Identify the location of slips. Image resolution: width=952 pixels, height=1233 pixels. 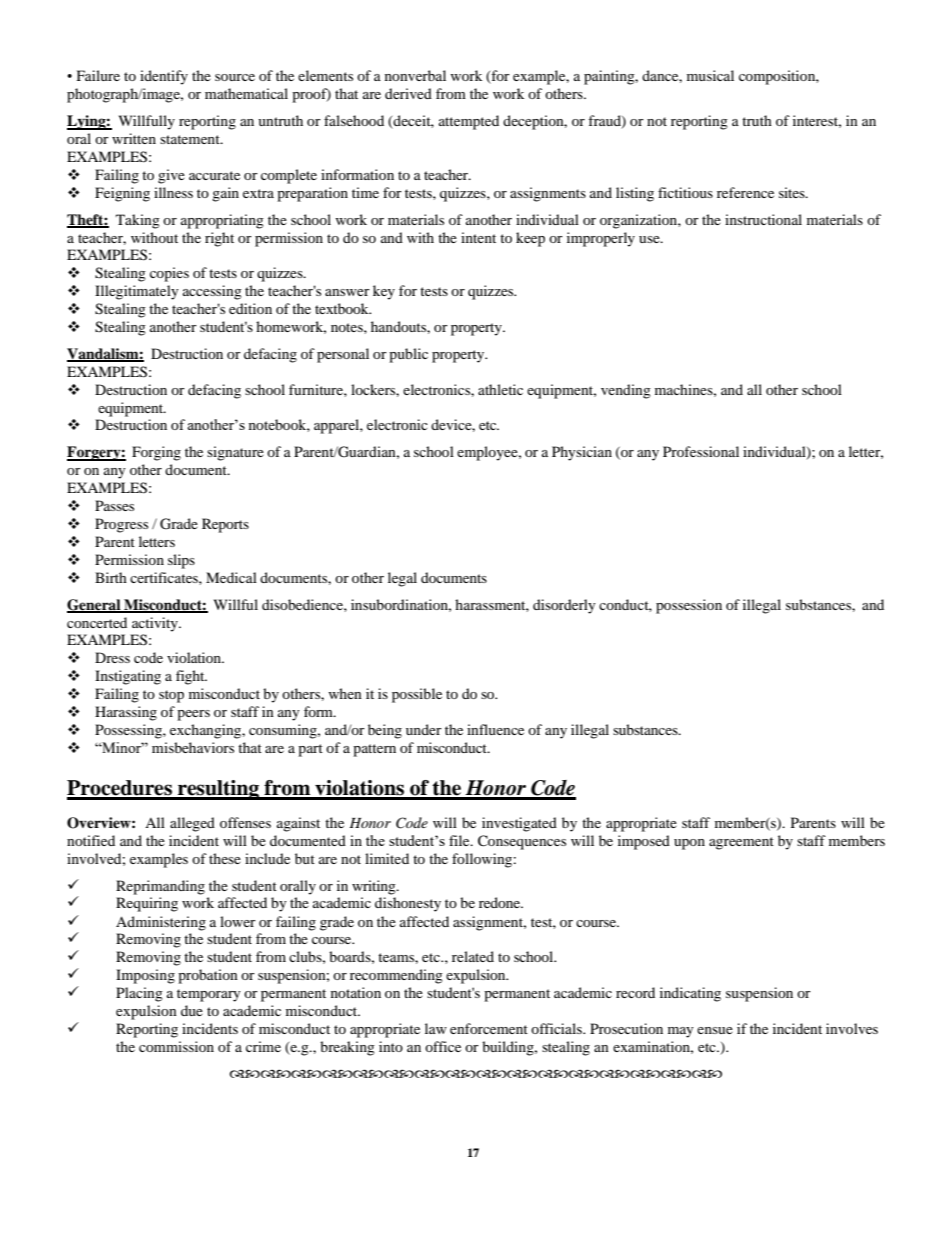
(181, 561).
